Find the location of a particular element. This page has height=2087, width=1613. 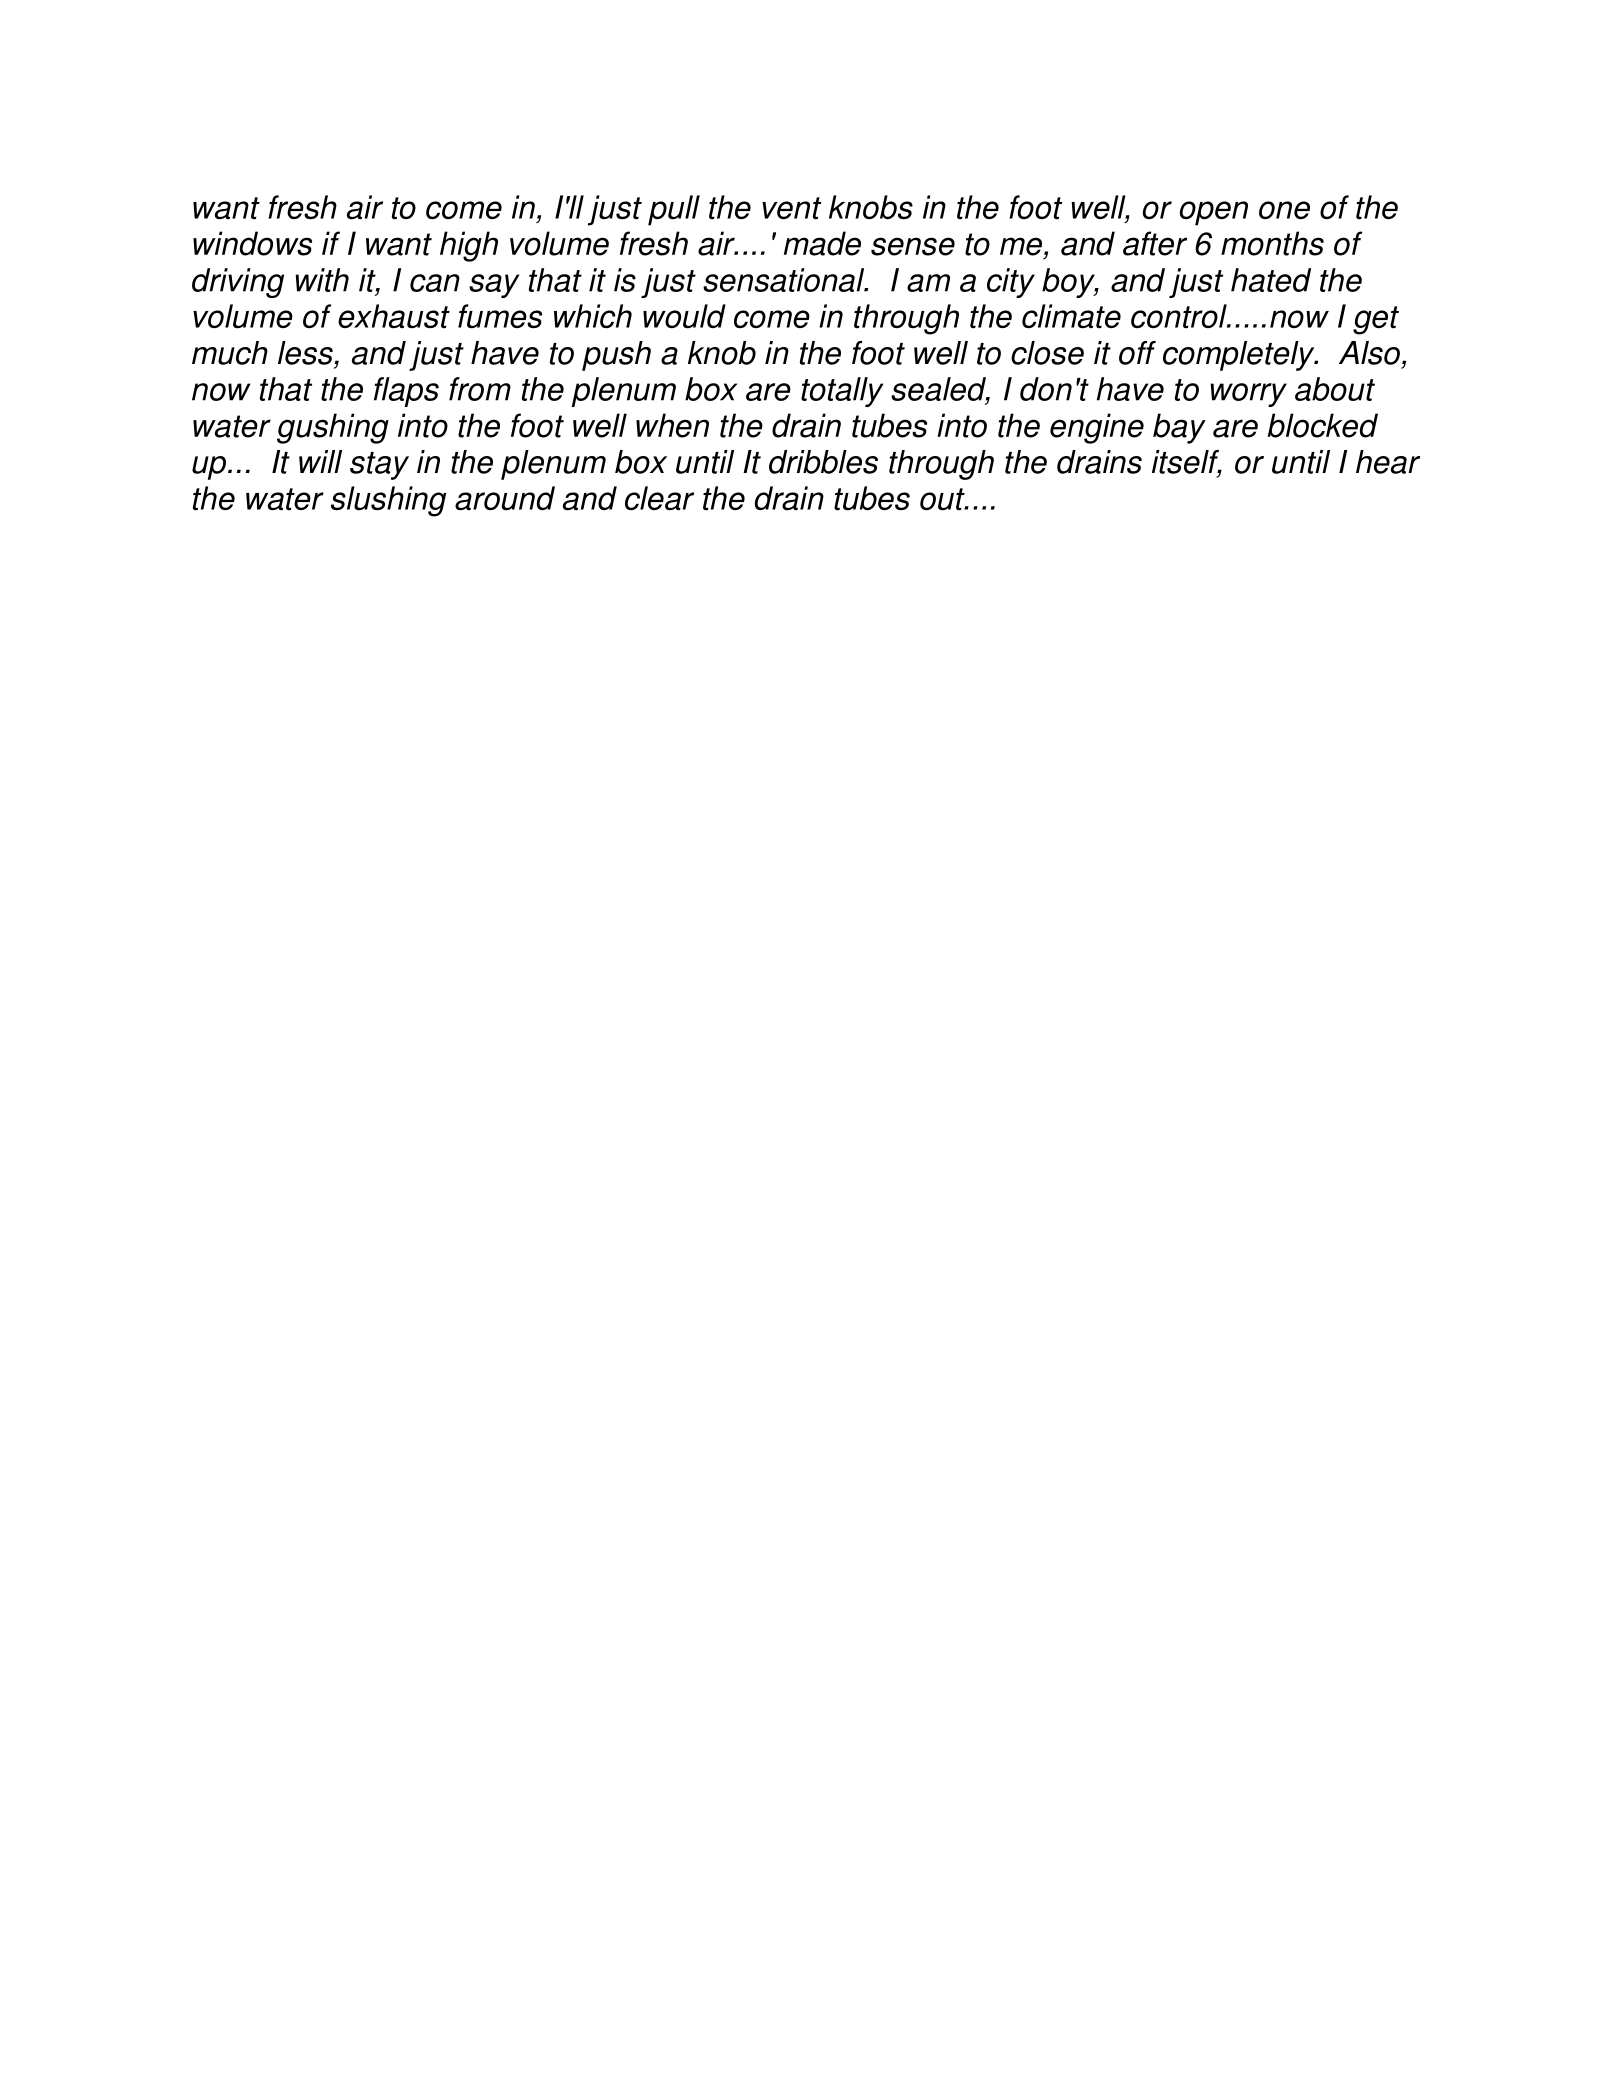

less is located at coordinates (305, 353).
